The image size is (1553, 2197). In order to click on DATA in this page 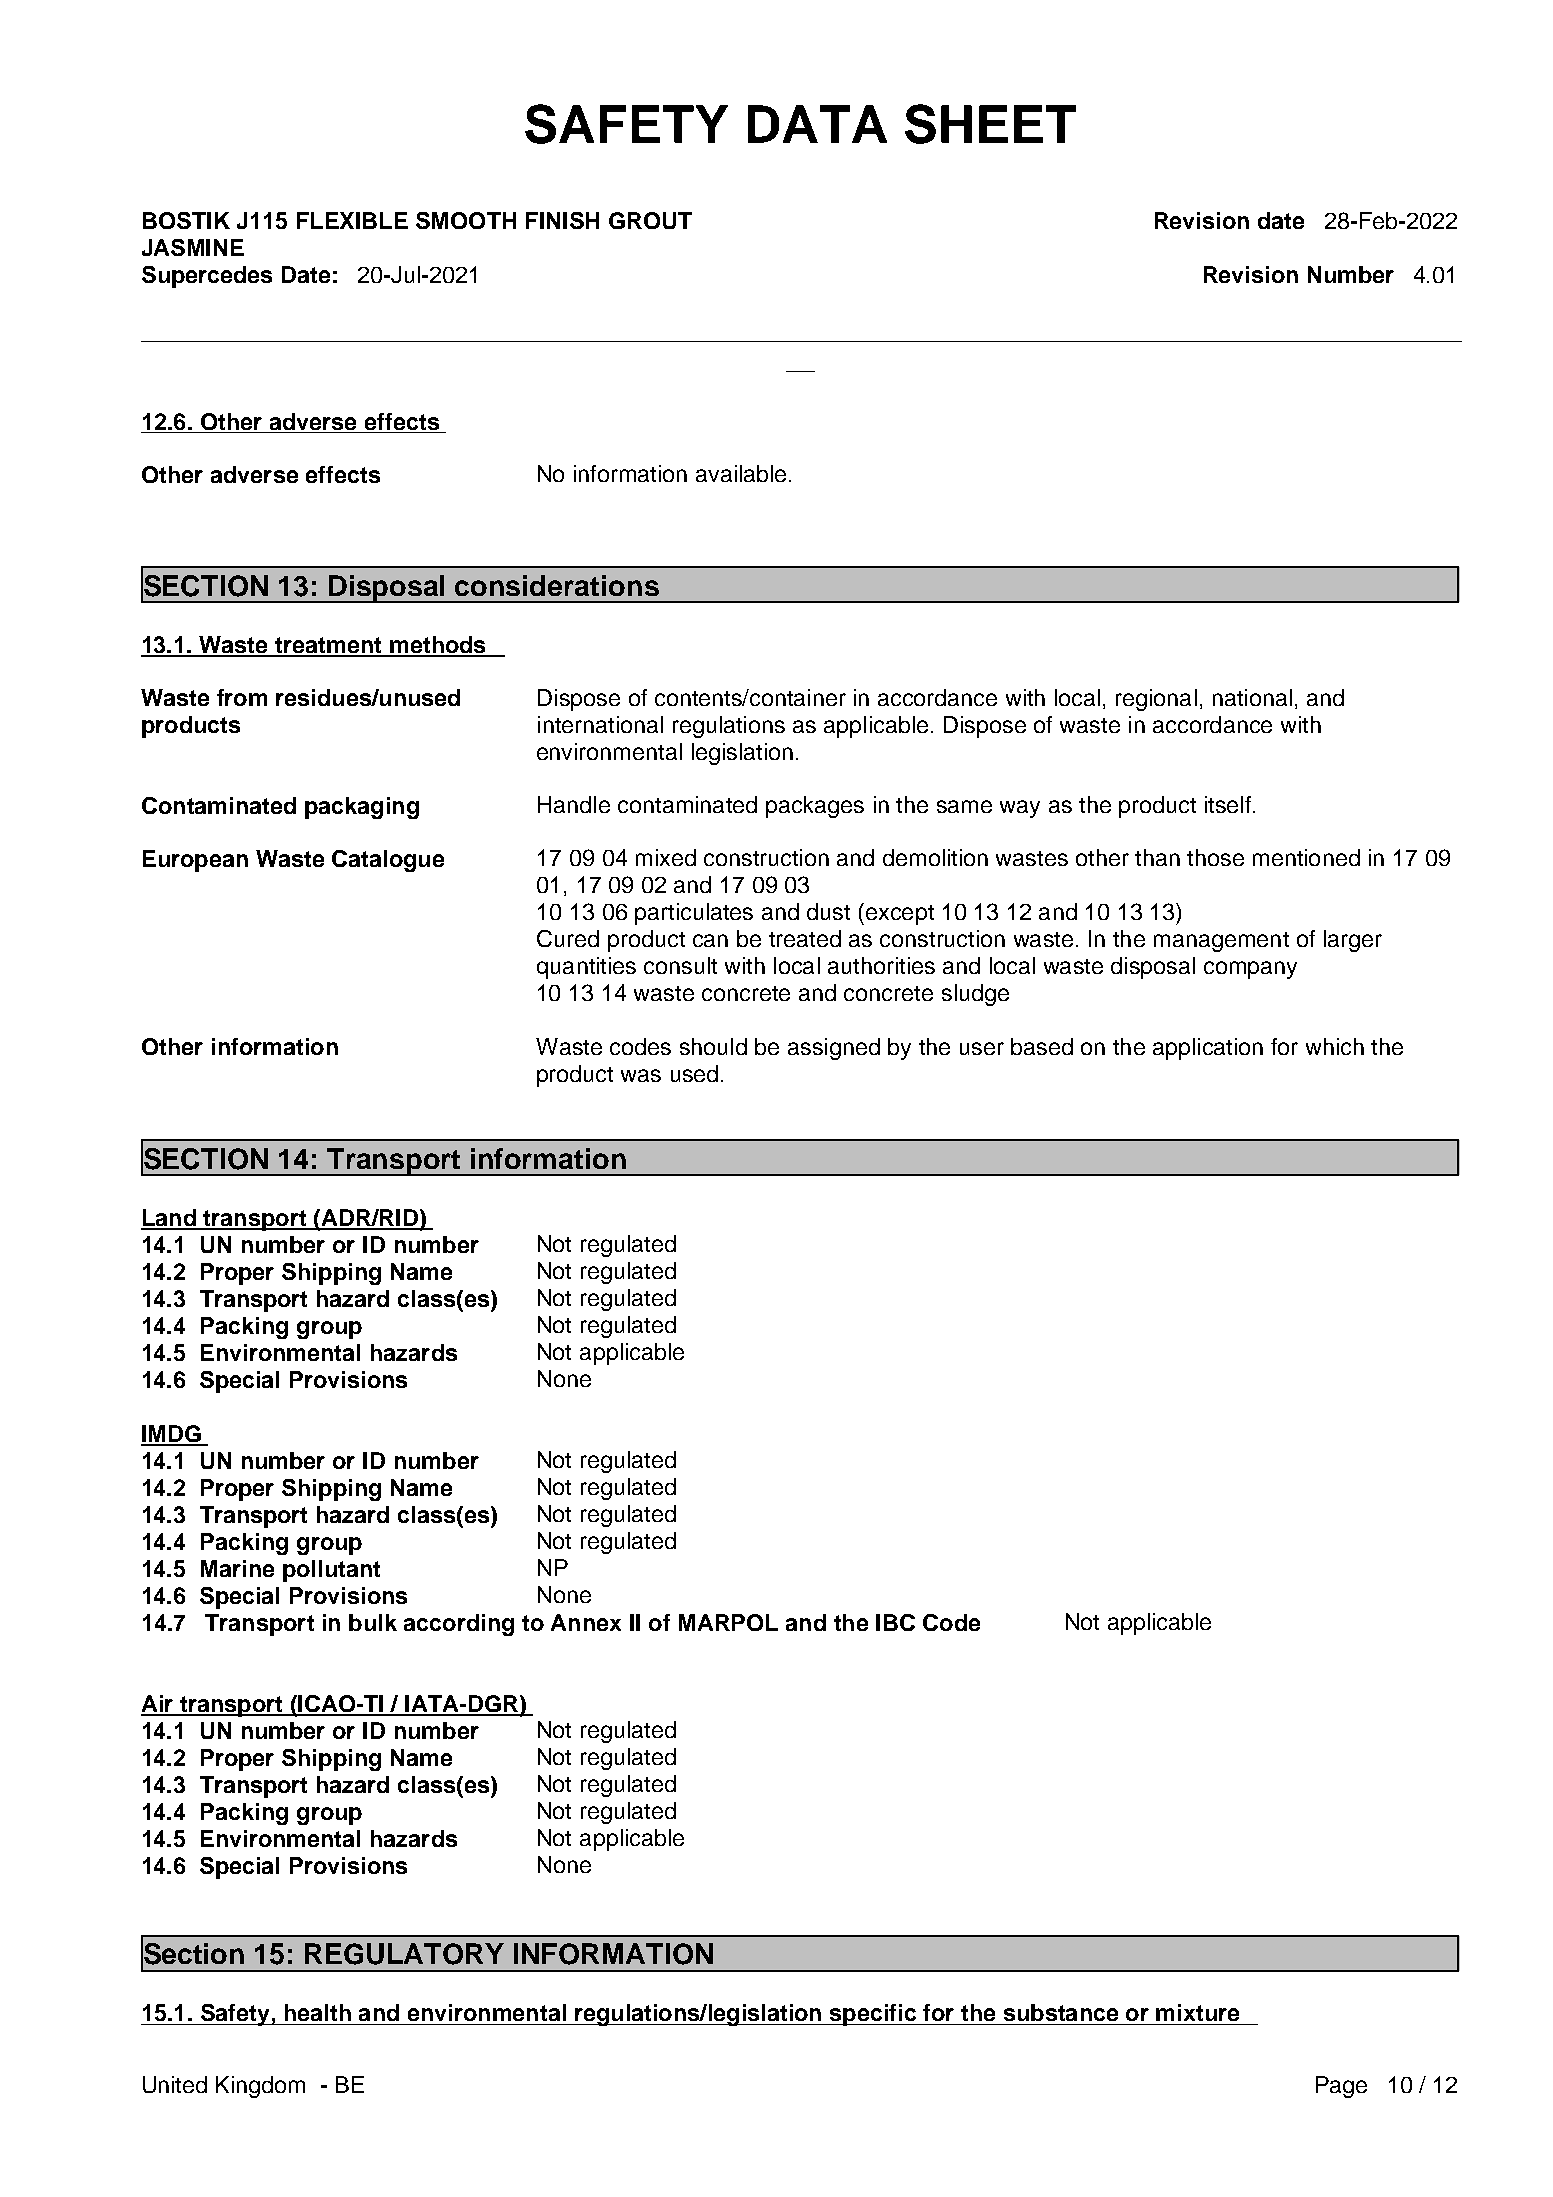, I will do `click(817, 124)`.
